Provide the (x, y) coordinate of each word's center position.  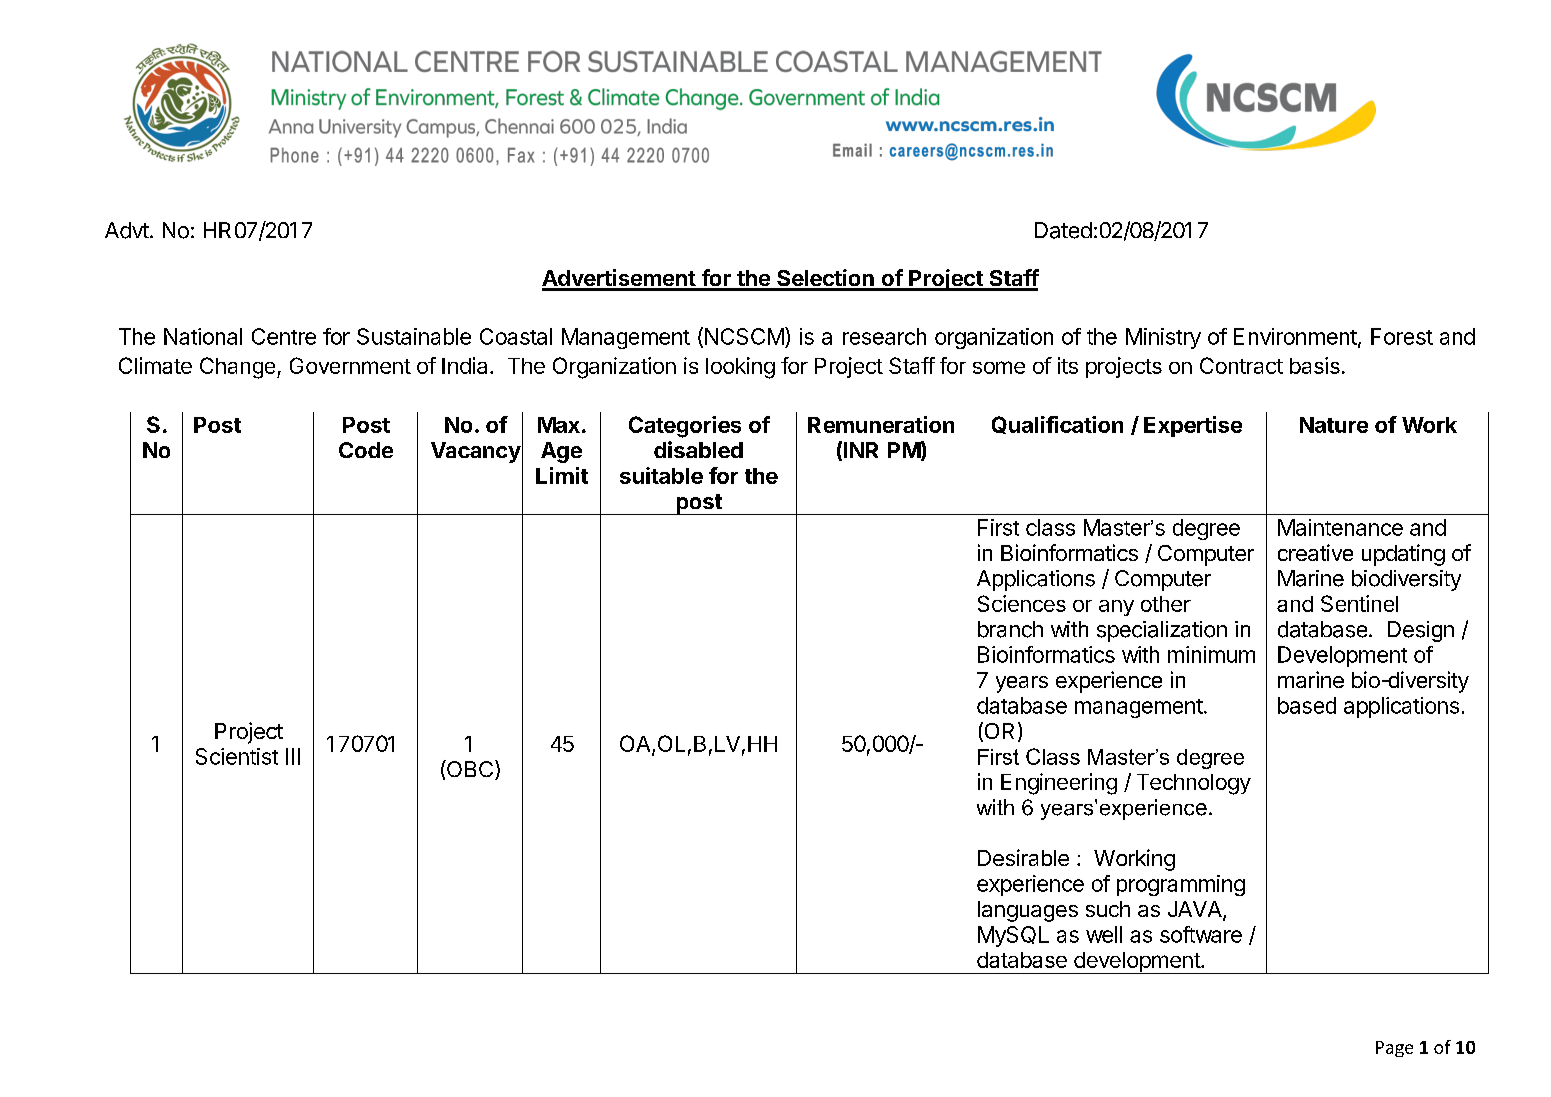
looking (740, 368)
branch (1010, 629)
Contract (1241, 365)
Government (350, 365)
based (1307, 705)
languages (1028, 911)
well (1104, 934)
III (293, 756)
